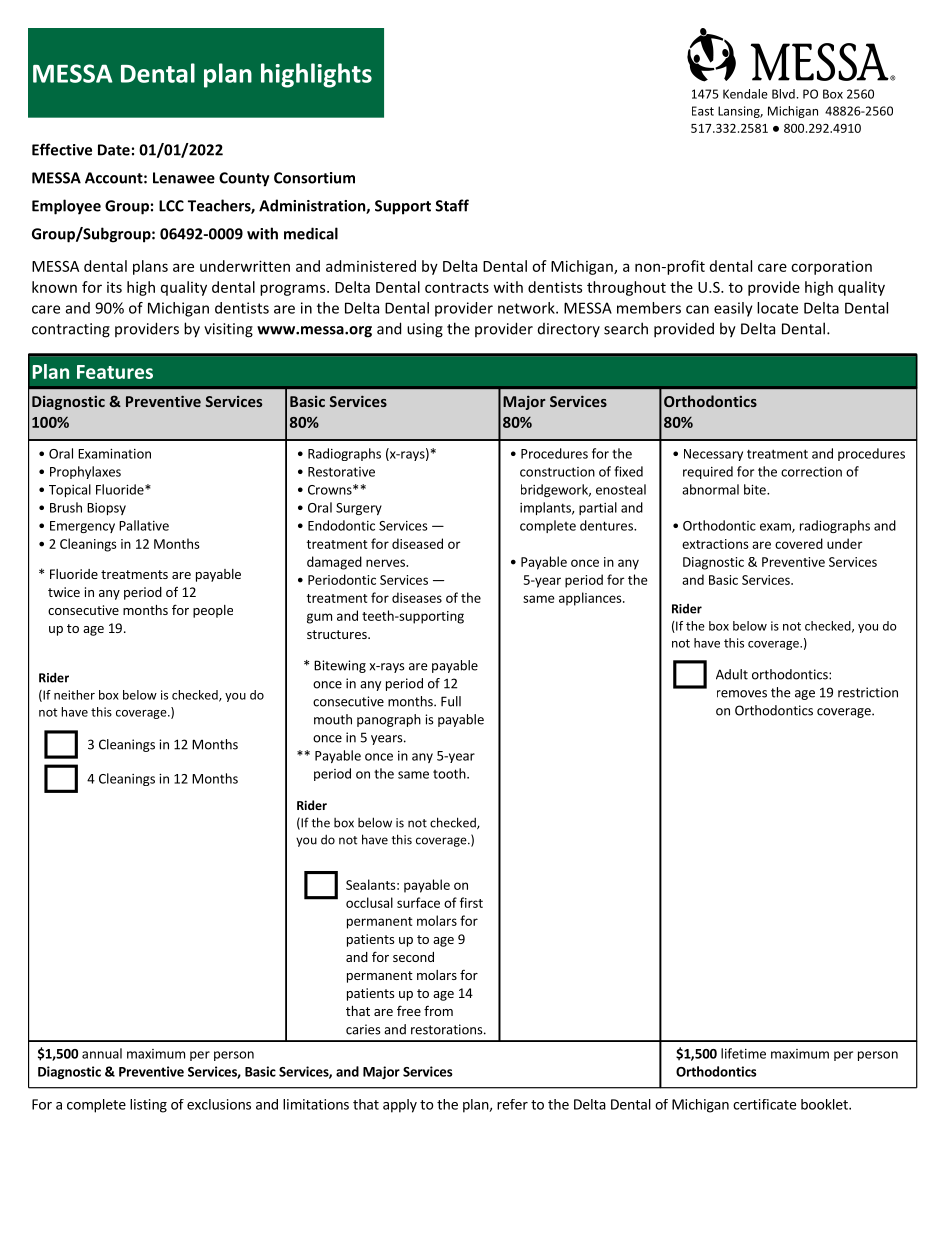 This page has height=1233, width=952. I want to click on tooth, so click(450, 773).
